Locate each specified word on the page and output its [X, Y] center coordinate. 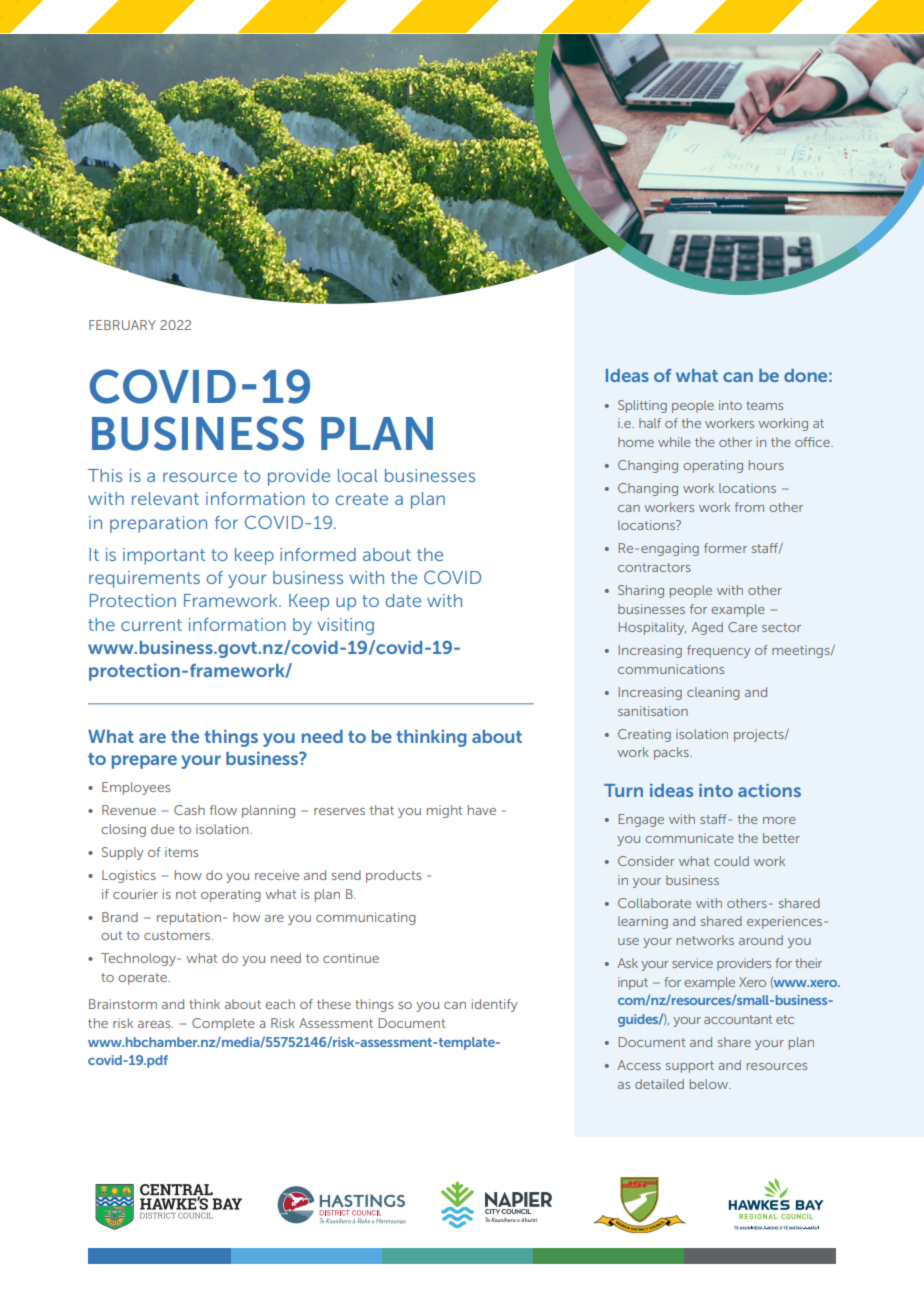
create [361, 499]
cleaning [713, 693]
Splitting [642, 406]
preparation [158, 524]
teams [764, 405]
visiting [345, 626]
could [731, 861]
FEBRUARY [122, 325]
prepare [144, 762]
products [393, 876]
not [186, 894]
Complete [223, 1024]
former [725, 548]
